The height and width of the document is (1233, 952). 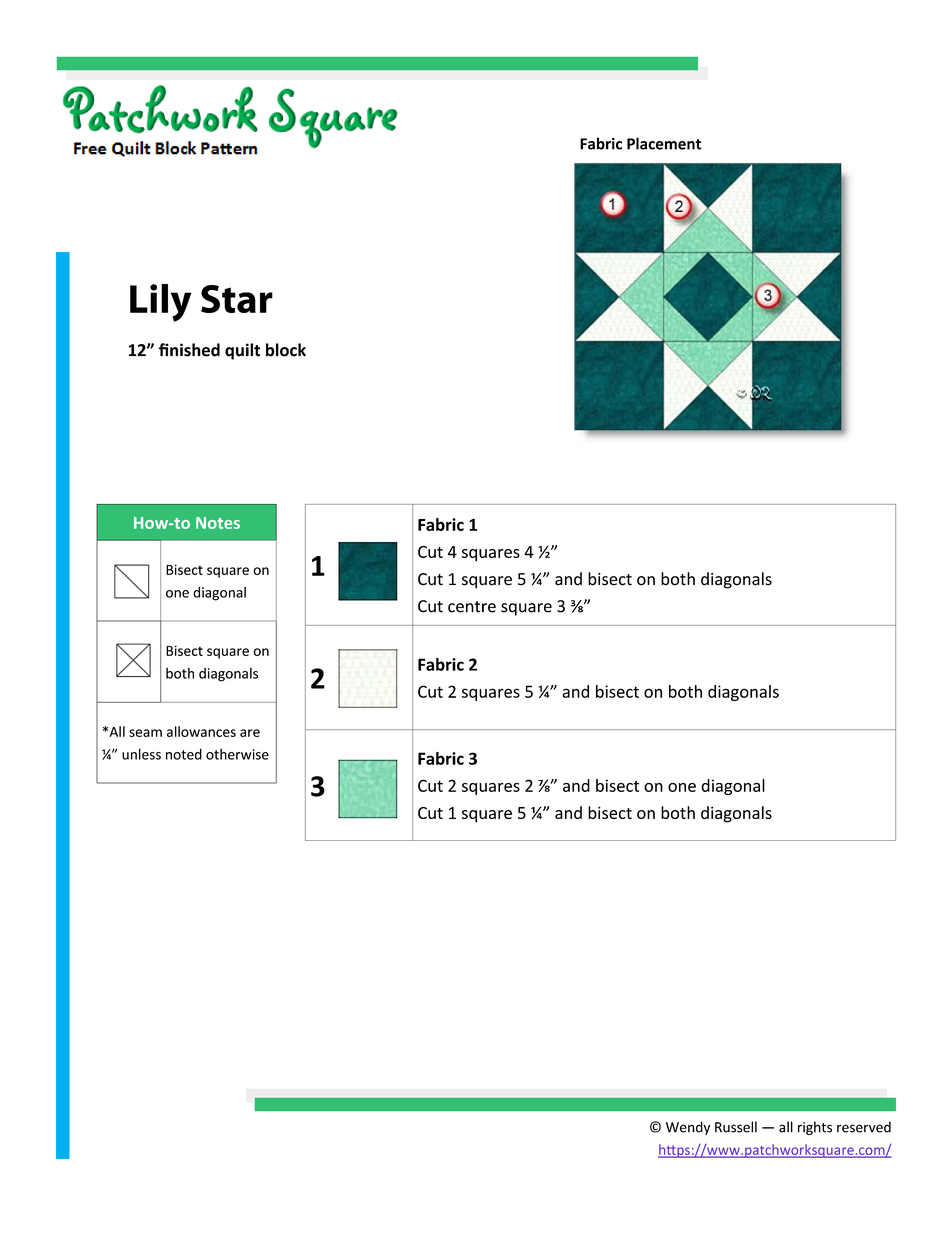 I want to click on otherwise, so click(x=237, y=754).
